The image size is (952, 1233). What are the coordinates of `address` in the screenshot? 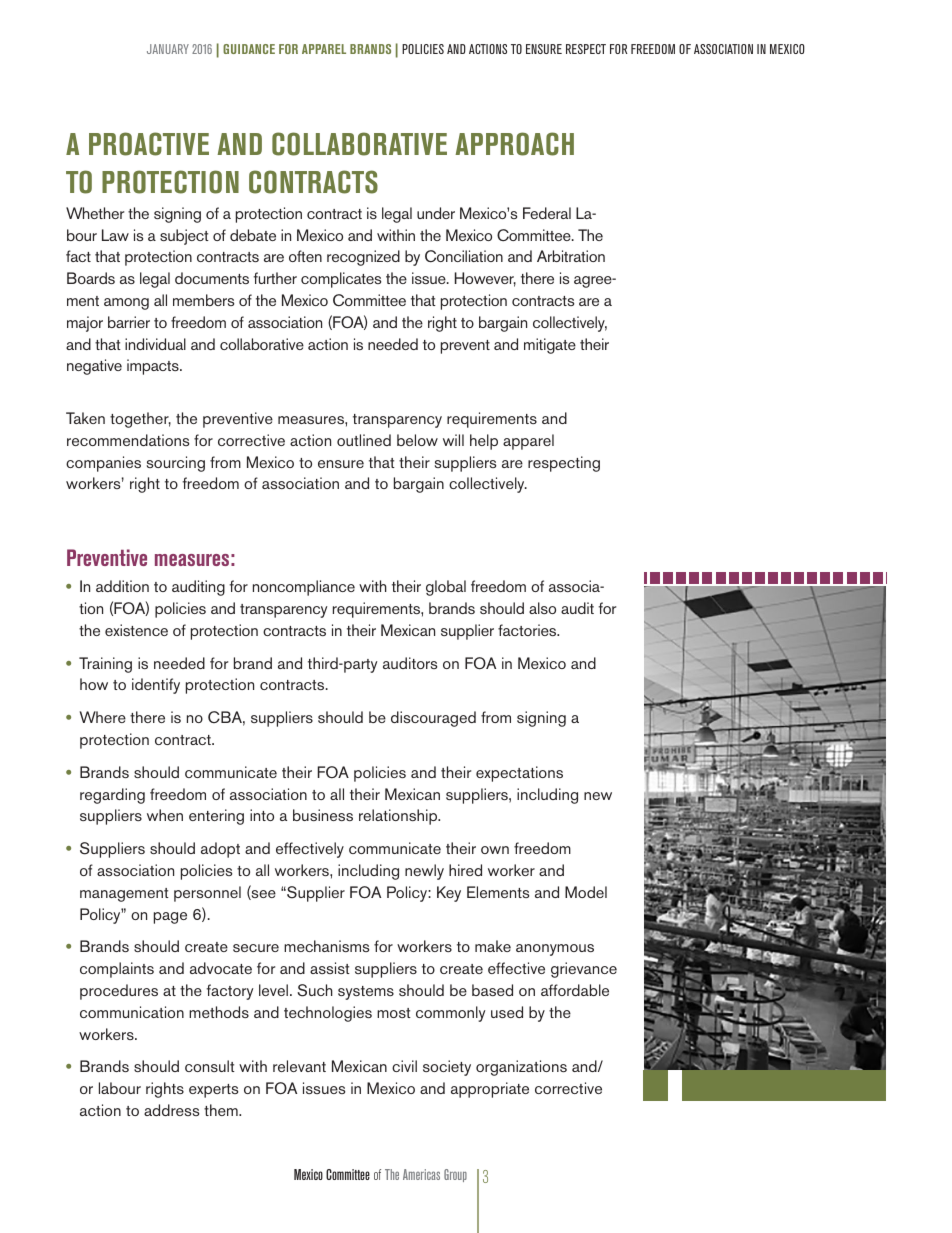 It's located at (171, 1110).
